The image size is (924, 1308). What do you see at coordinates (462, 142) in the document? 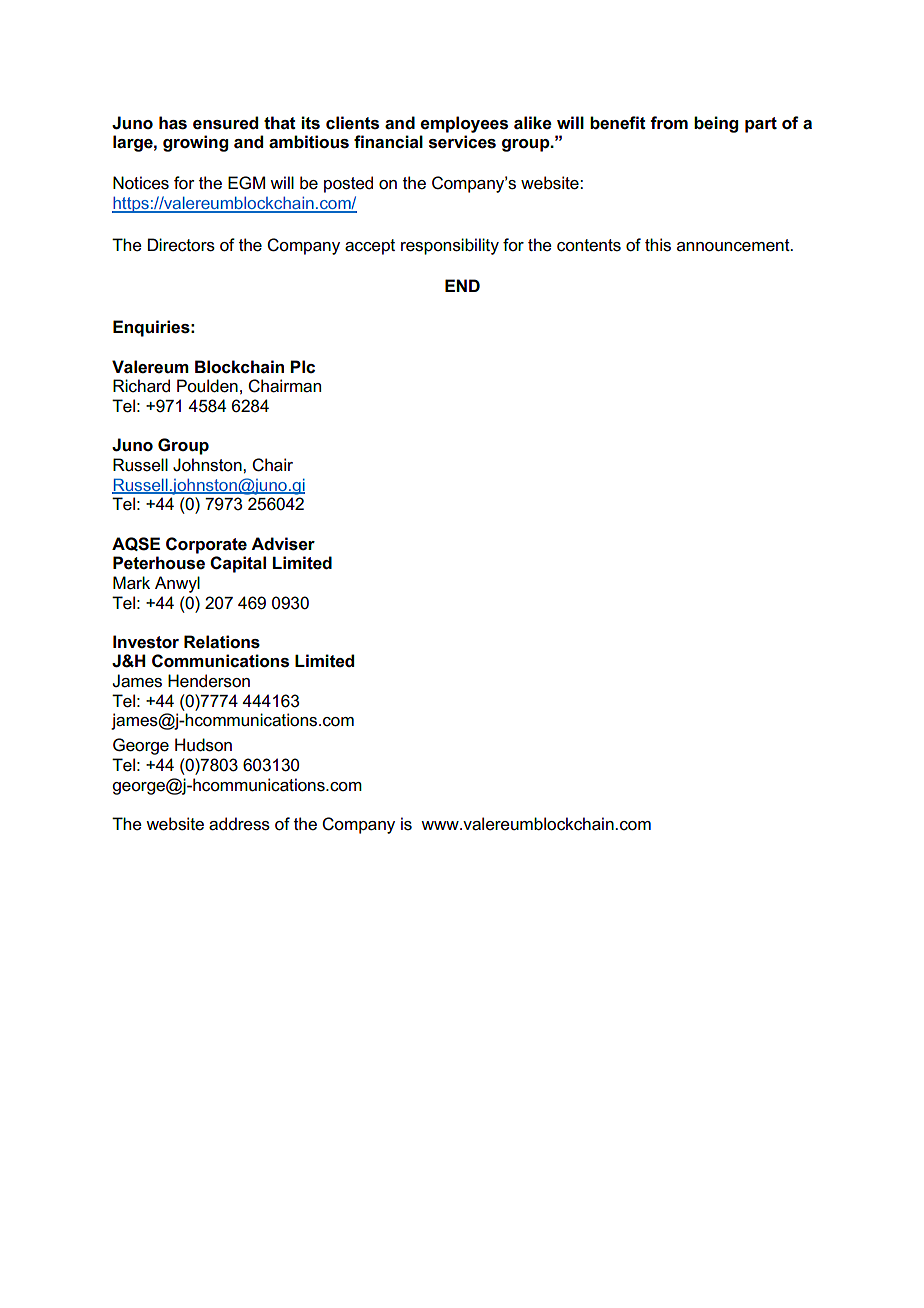
I see `services` at bounding box center [462, 142].
